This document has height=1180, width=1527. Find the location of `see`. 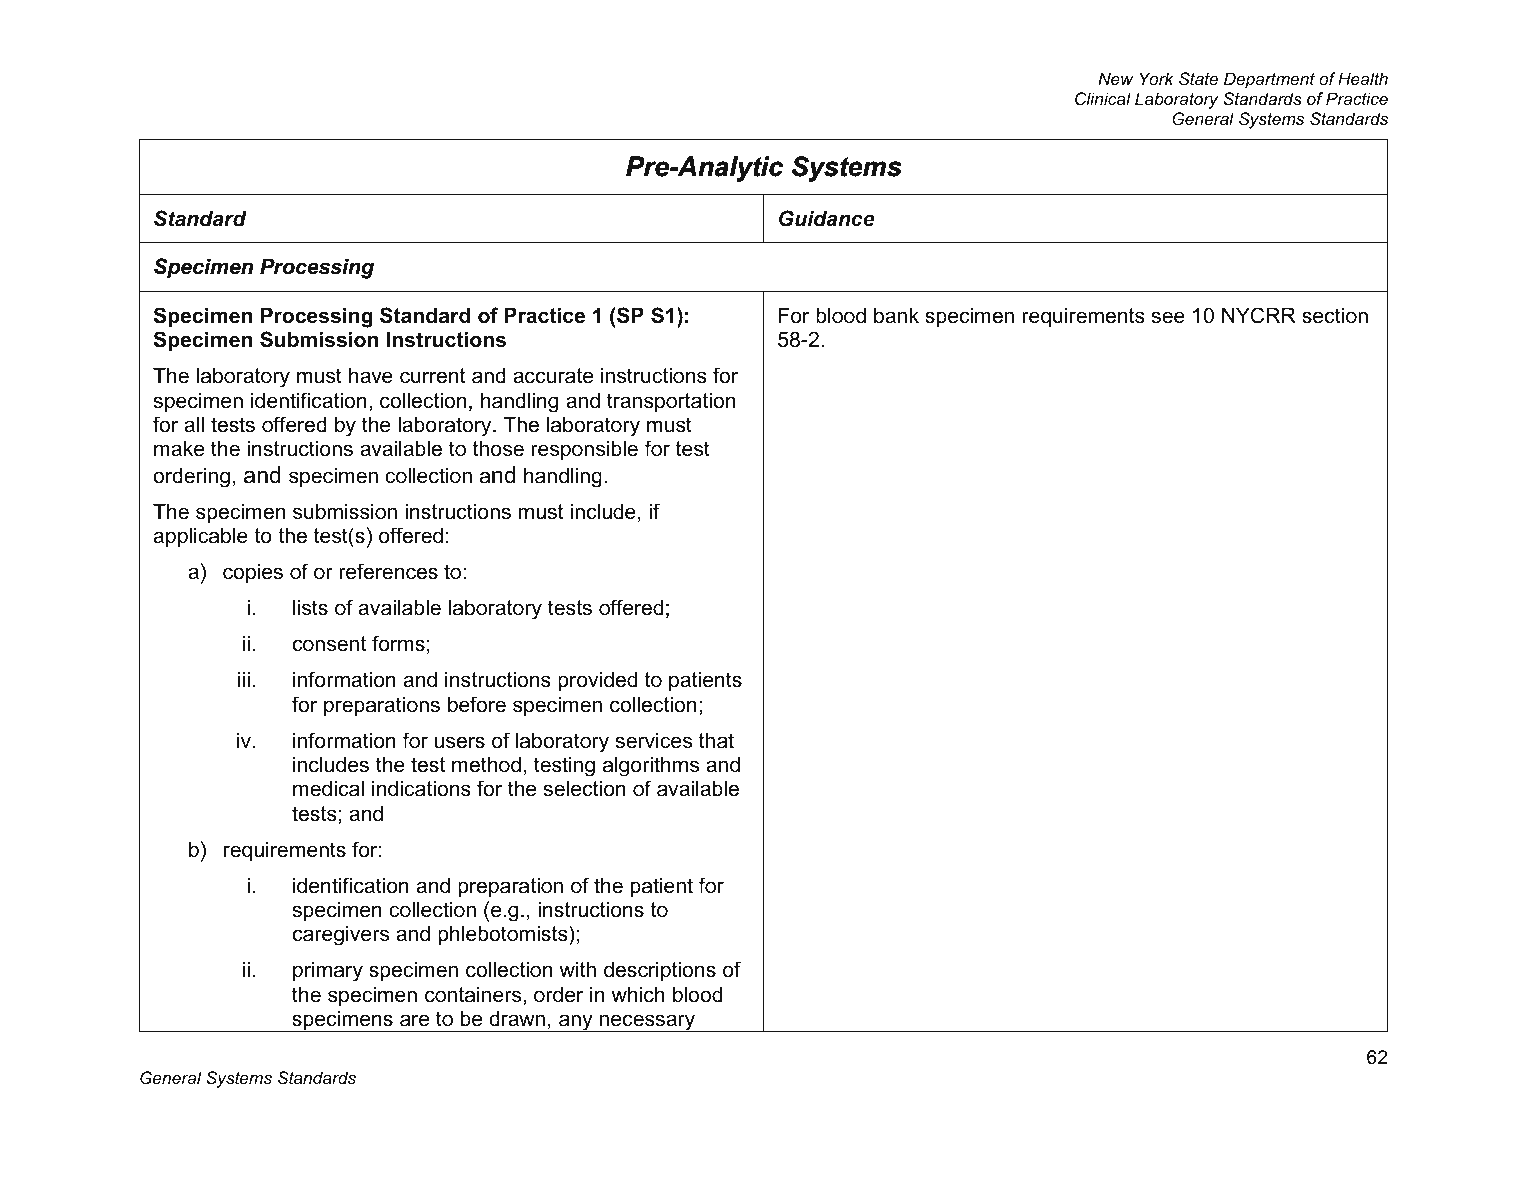

see is located at coordinates (1168, 317).
